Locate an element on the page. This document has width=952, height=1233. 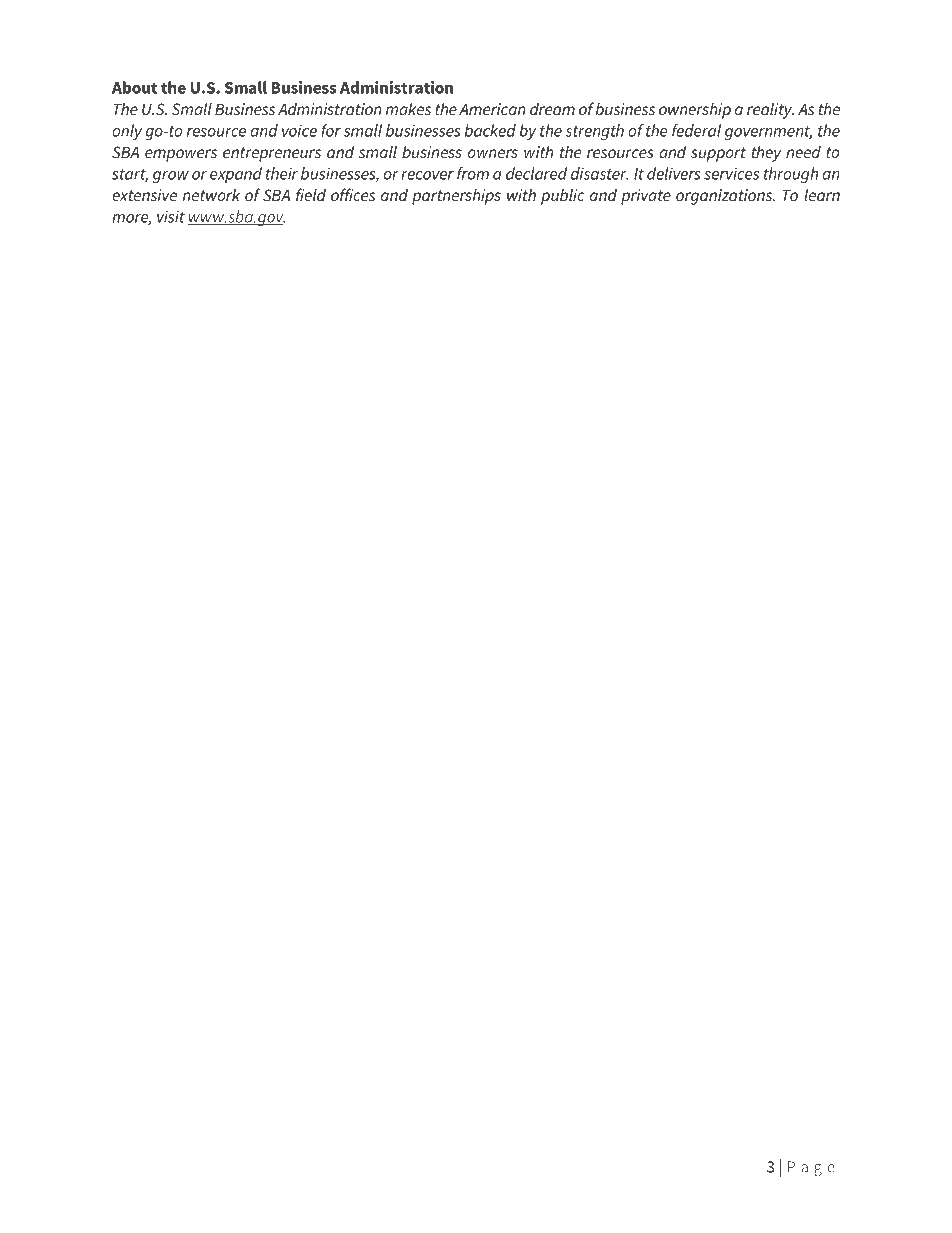
expand is located at coordinates (236, 175).
